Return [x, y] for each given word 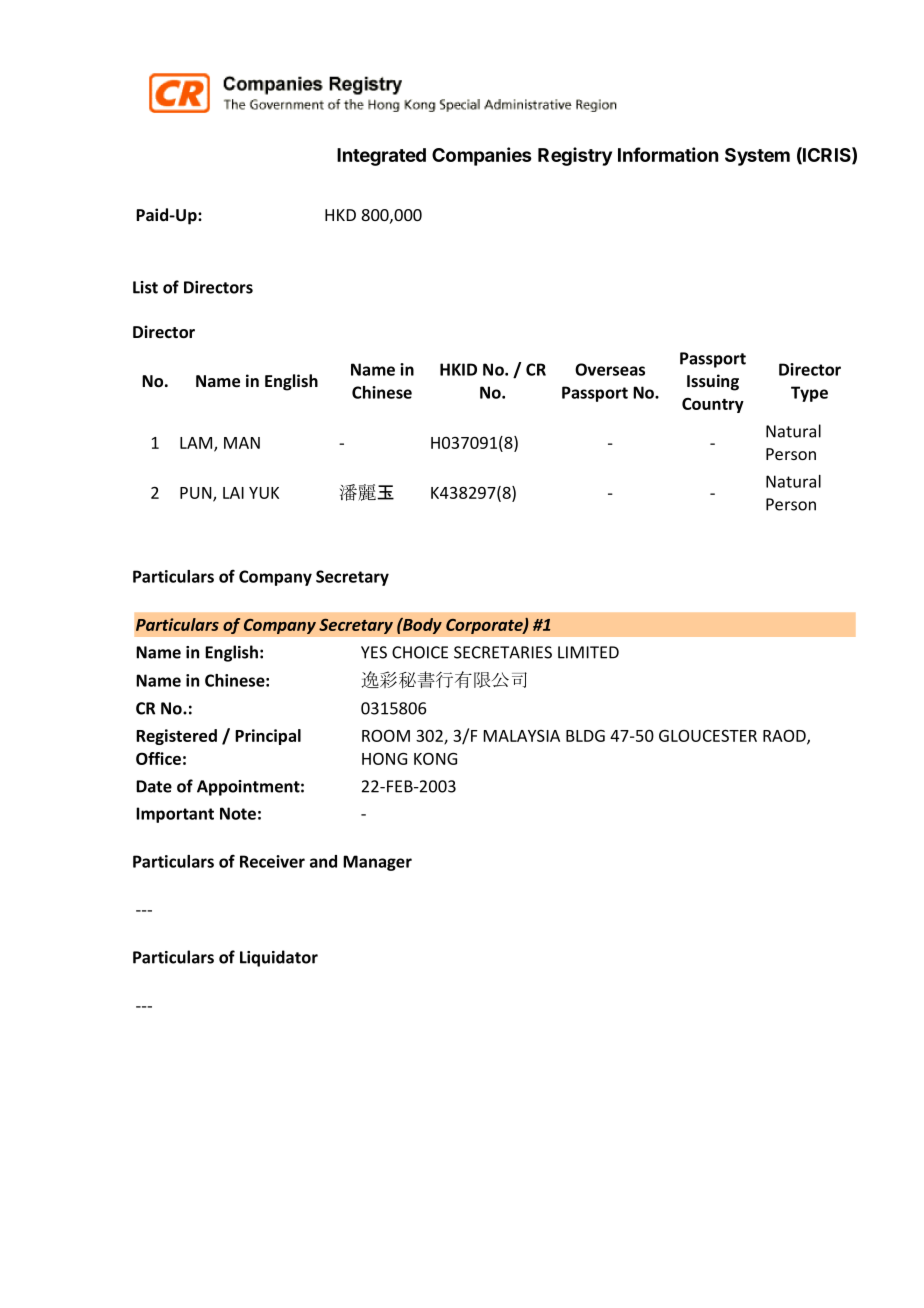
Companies [482, 156]
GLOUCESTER [708, 736]
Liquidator [279, 958]
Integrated [381, 157]
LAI [233, 493]
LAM [197, 444]
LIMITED [588, 652]
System [757, 157]
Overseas [610, 369]
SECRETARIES [503, 652]
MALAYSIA [522, 736]
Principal [268, 737]
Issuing [713, 382]
